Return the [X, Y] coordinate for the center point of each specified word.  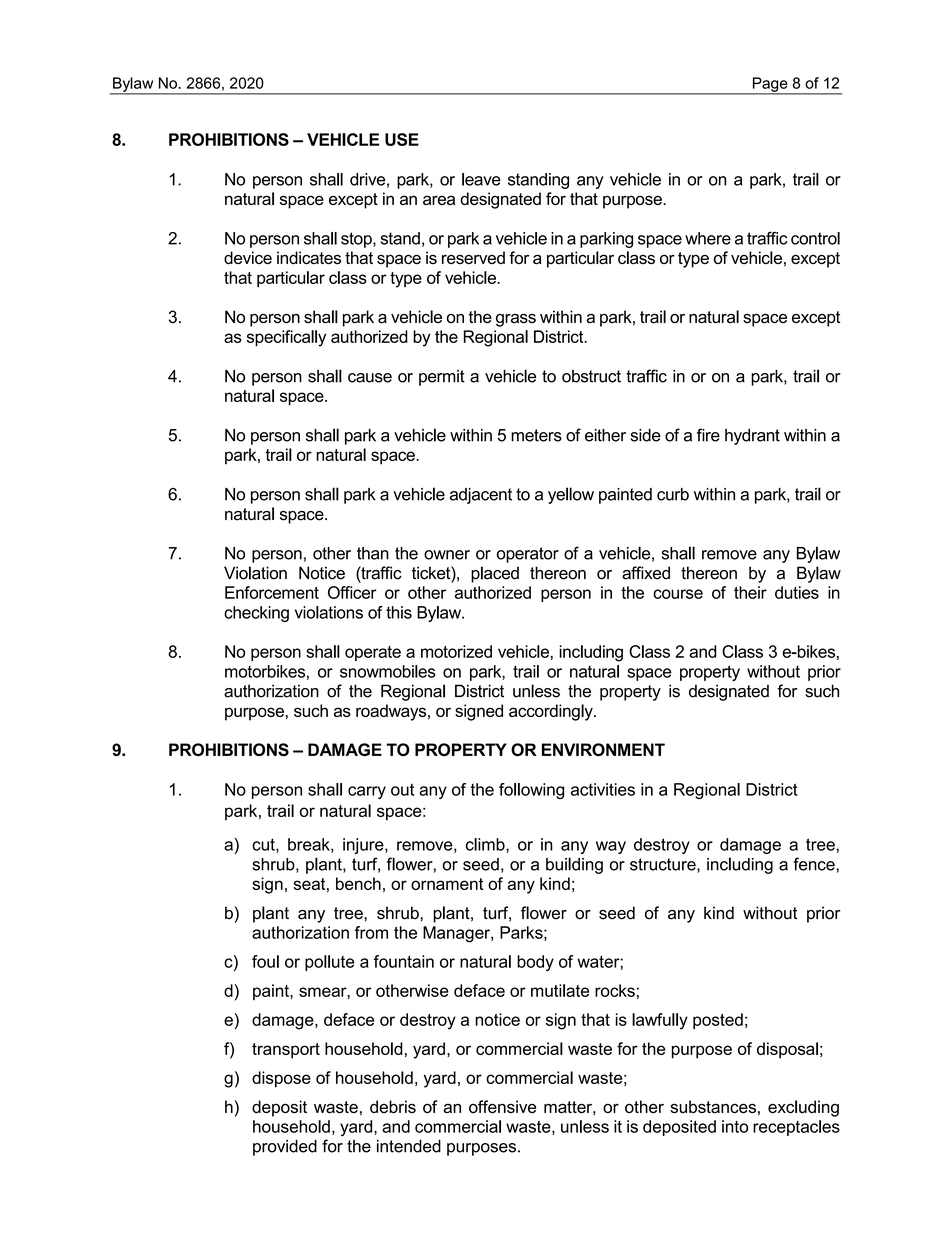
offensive [502, 1106]
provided [285, 1148]
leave [481, 179]
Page [770, 85]
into [735, 1126]
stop [357, 240]
